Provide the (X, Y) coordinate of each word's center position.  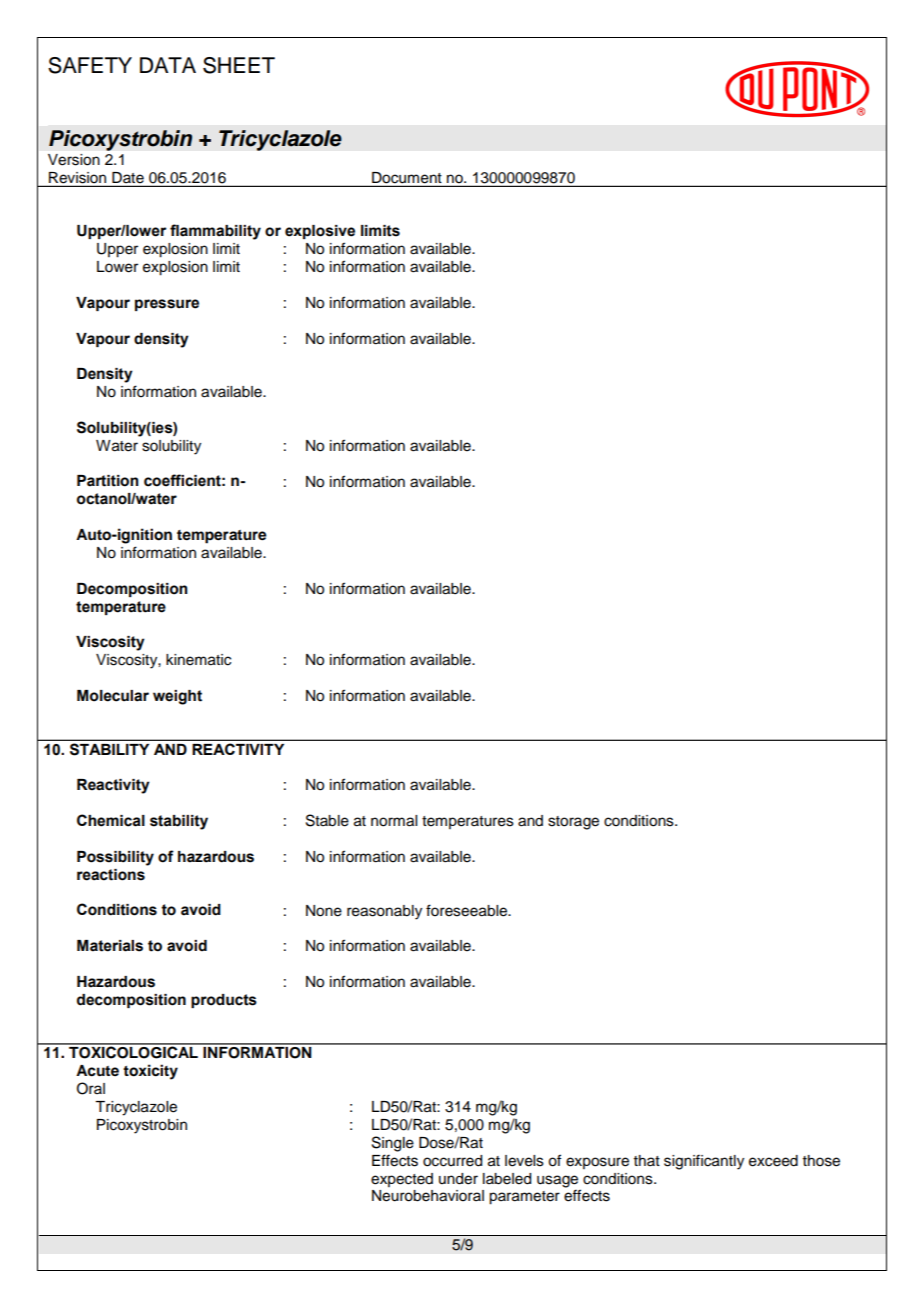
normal (394, 821)
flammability (215, 232)
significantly (704, 1162)
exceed (773, 1161)
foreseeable (468, 910)
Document (407, 179)
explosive (320, 232)
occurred (452, 1161)
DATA (168, 65)
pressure (167, 305)
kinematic (198, 660)
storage (573, 823)
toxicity (150, 1072)
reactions (111, 875)
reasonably (384, 912)
